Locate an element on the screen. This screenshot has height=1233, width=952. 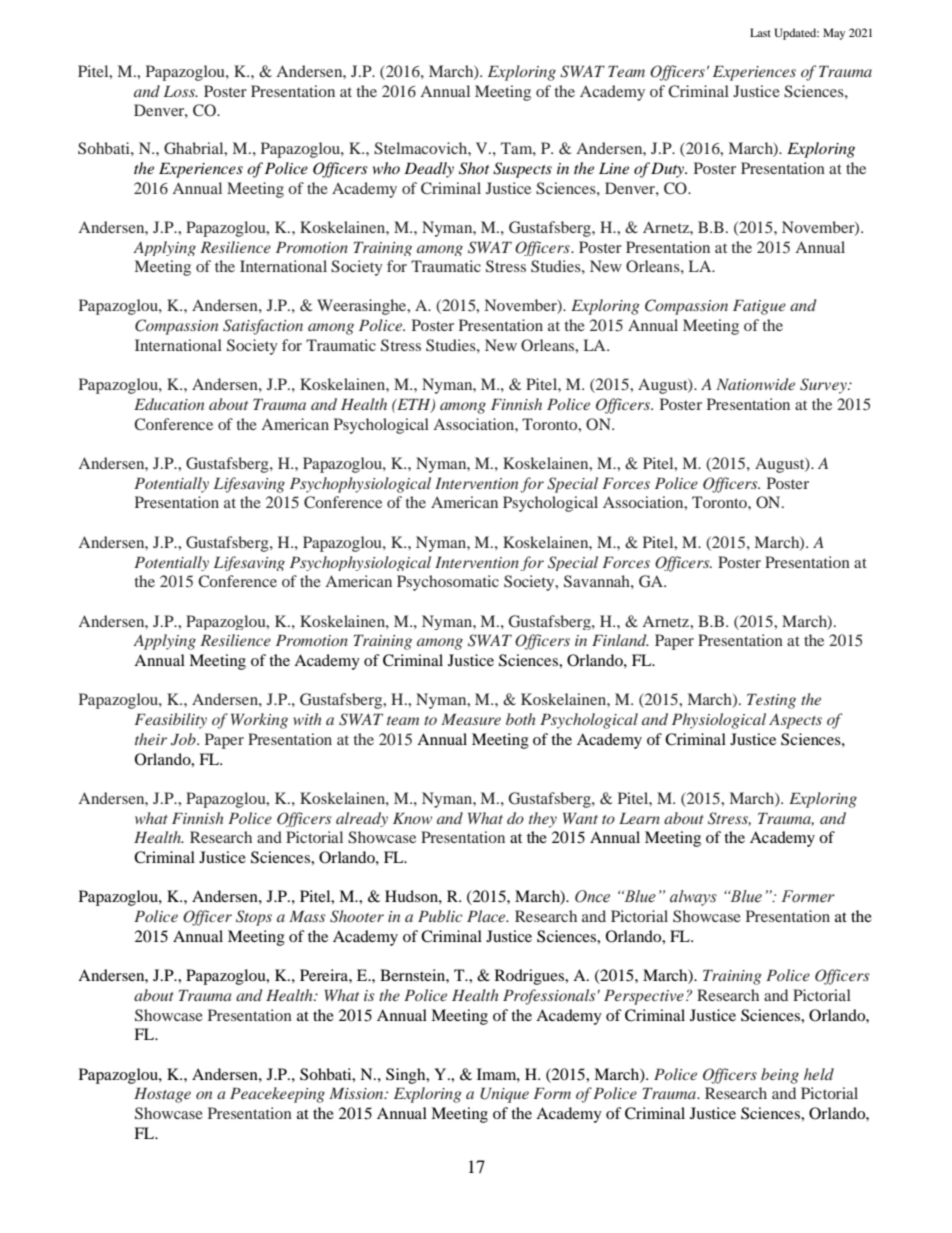
Stops is located at coordinates (254, 918).
